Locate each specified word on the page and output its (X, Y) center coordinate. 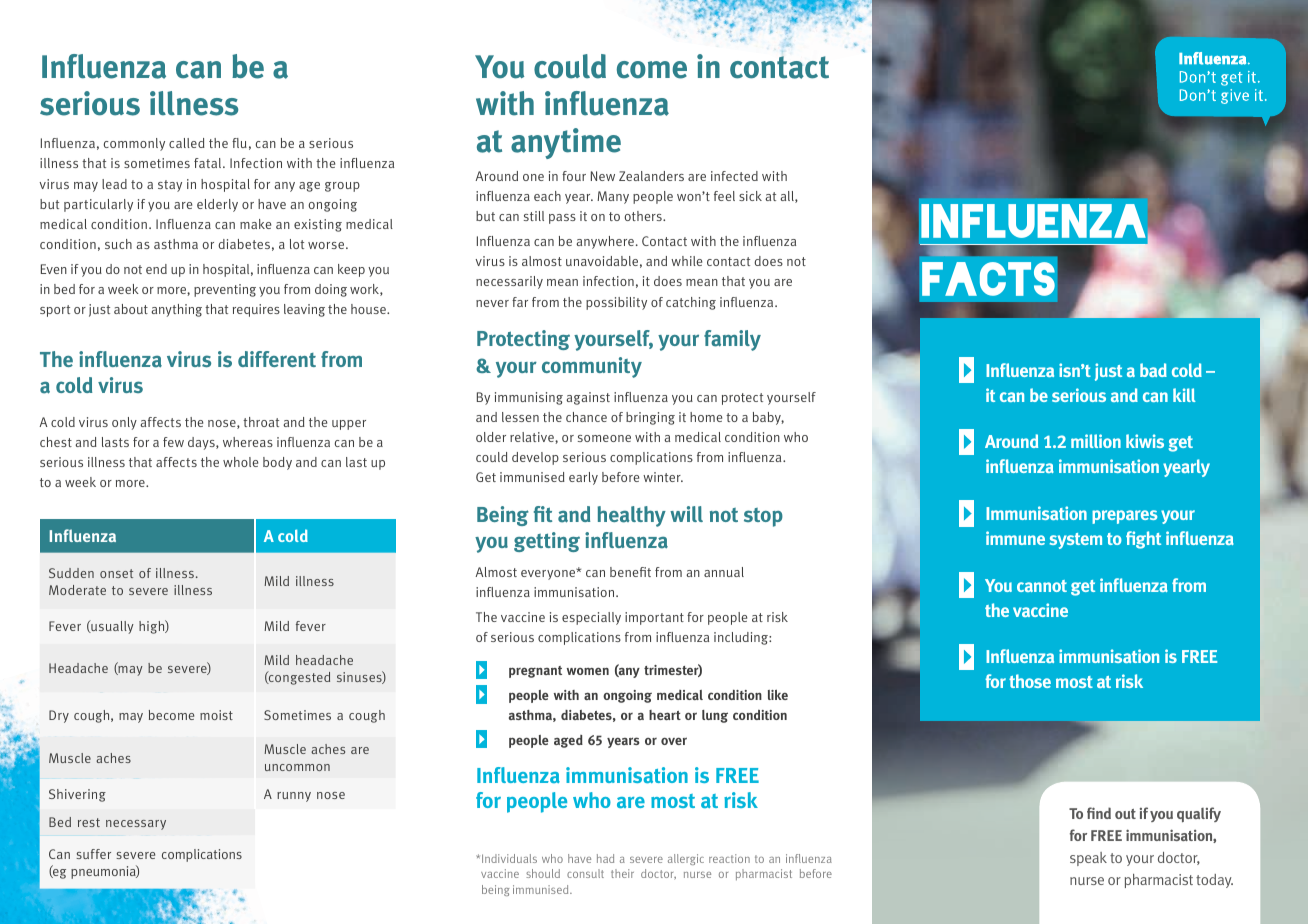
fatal (209, 163)
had (605, 858)
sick (750, 196)
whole (240, 462)
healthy (631, 516)
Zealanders (651, 176)
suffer (93, 854)
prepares (1124, 517)
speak (1088, 859)
